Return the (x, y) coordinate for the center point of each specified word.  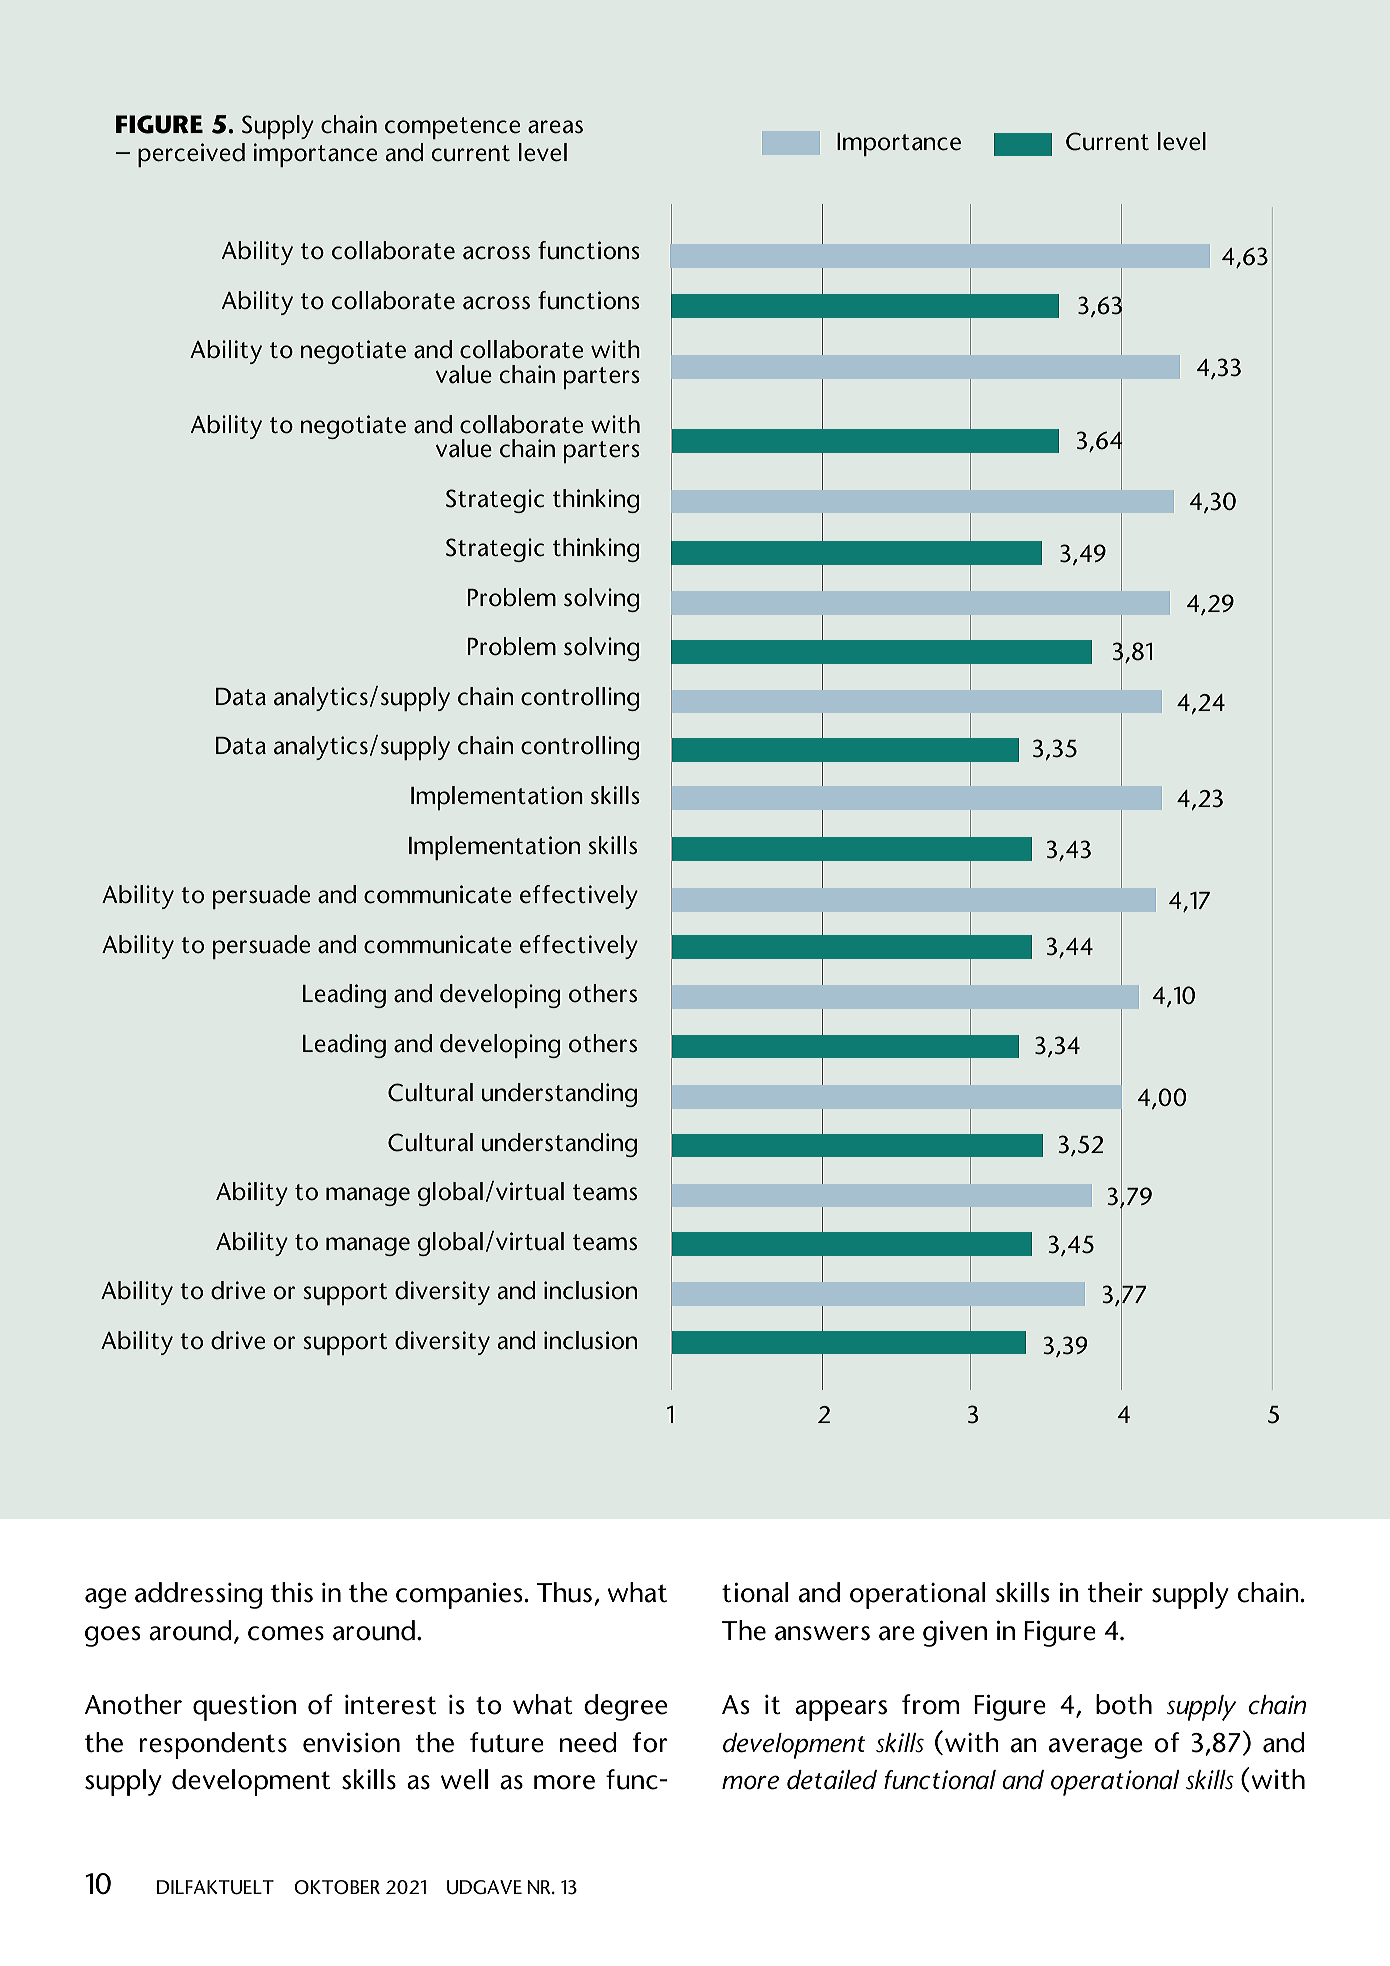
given (955, 1633)
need (588, 1742)
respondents (213, 1745)
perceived (191, 155)
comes (286, 1633)
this (292, 1592)
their (1115, 1592)
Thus (564, 1592)
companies (459, 1595)
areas (555, 127)
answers (822, 1633)
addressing (198, 1595)
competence (452, 128)
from (930, 1704)
